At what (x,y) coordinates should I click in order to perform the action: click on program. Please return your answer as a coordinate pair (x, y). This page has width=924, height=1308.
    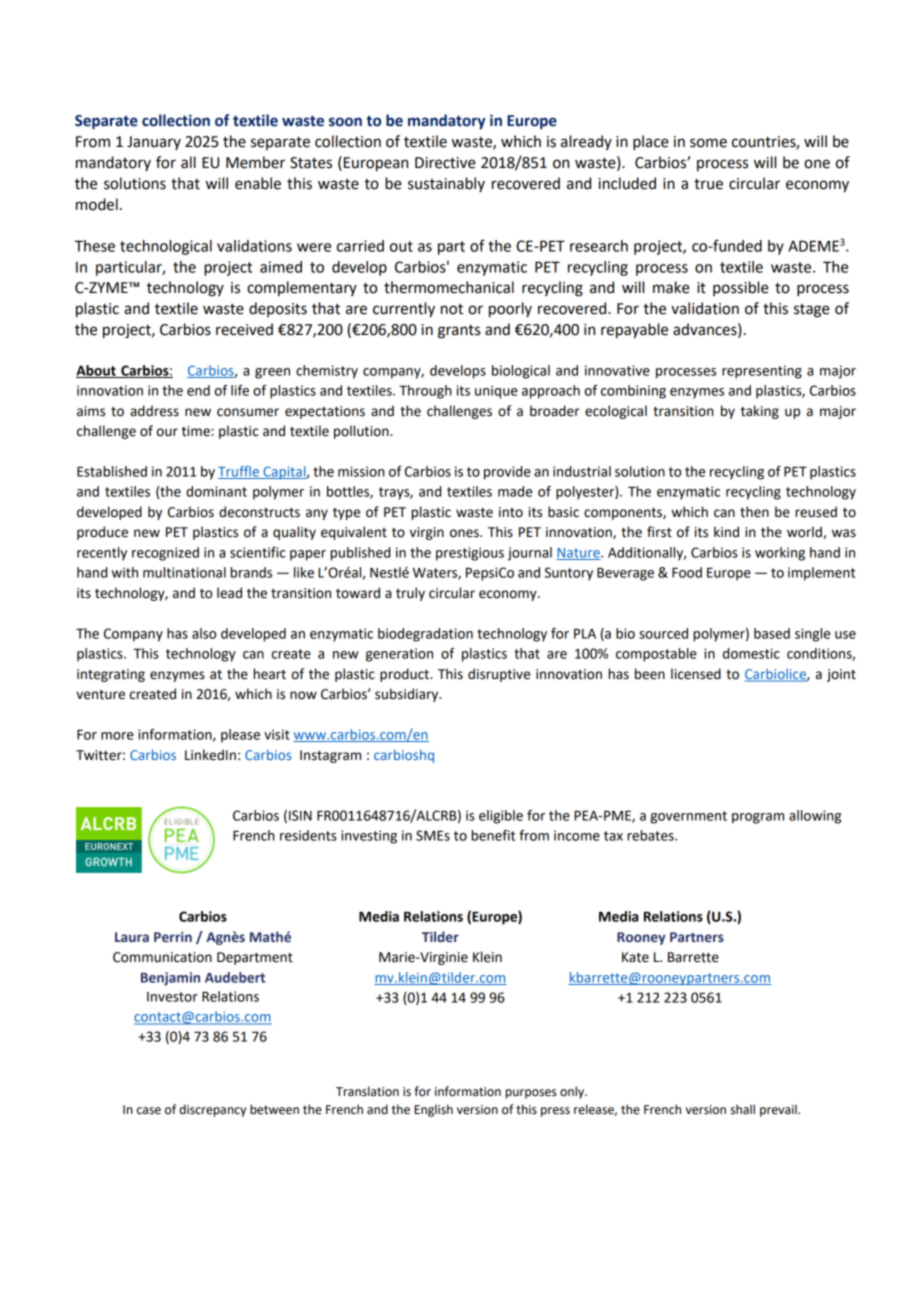
    Looking at the image, I should click on (758, 818).
